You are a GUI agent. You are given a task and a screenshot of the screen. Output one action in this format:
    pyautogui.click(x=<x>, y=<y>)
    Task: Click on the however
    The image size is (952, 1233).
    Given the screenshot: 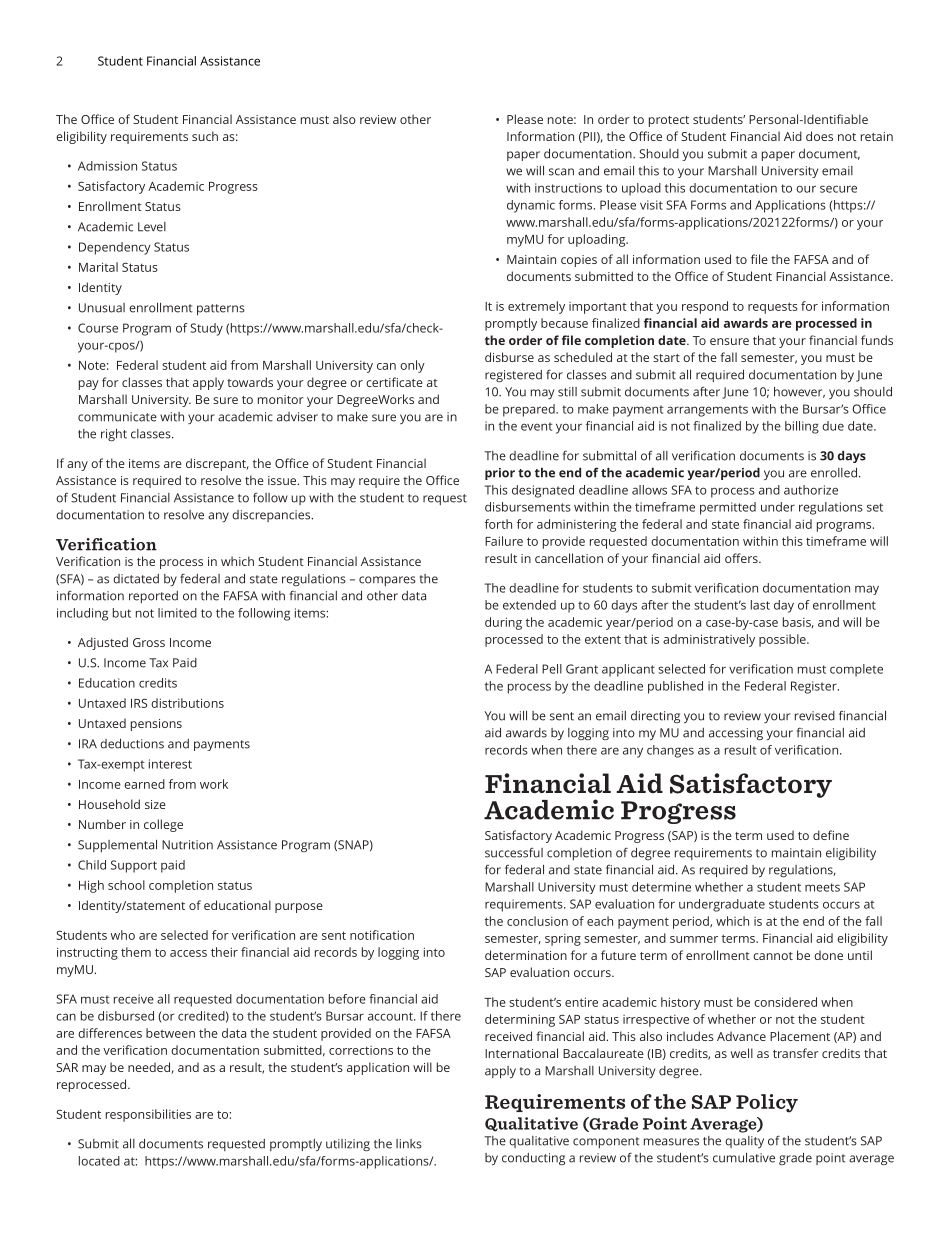 What is the action you would take?
    pyautogui.click(x=799, y=392)
